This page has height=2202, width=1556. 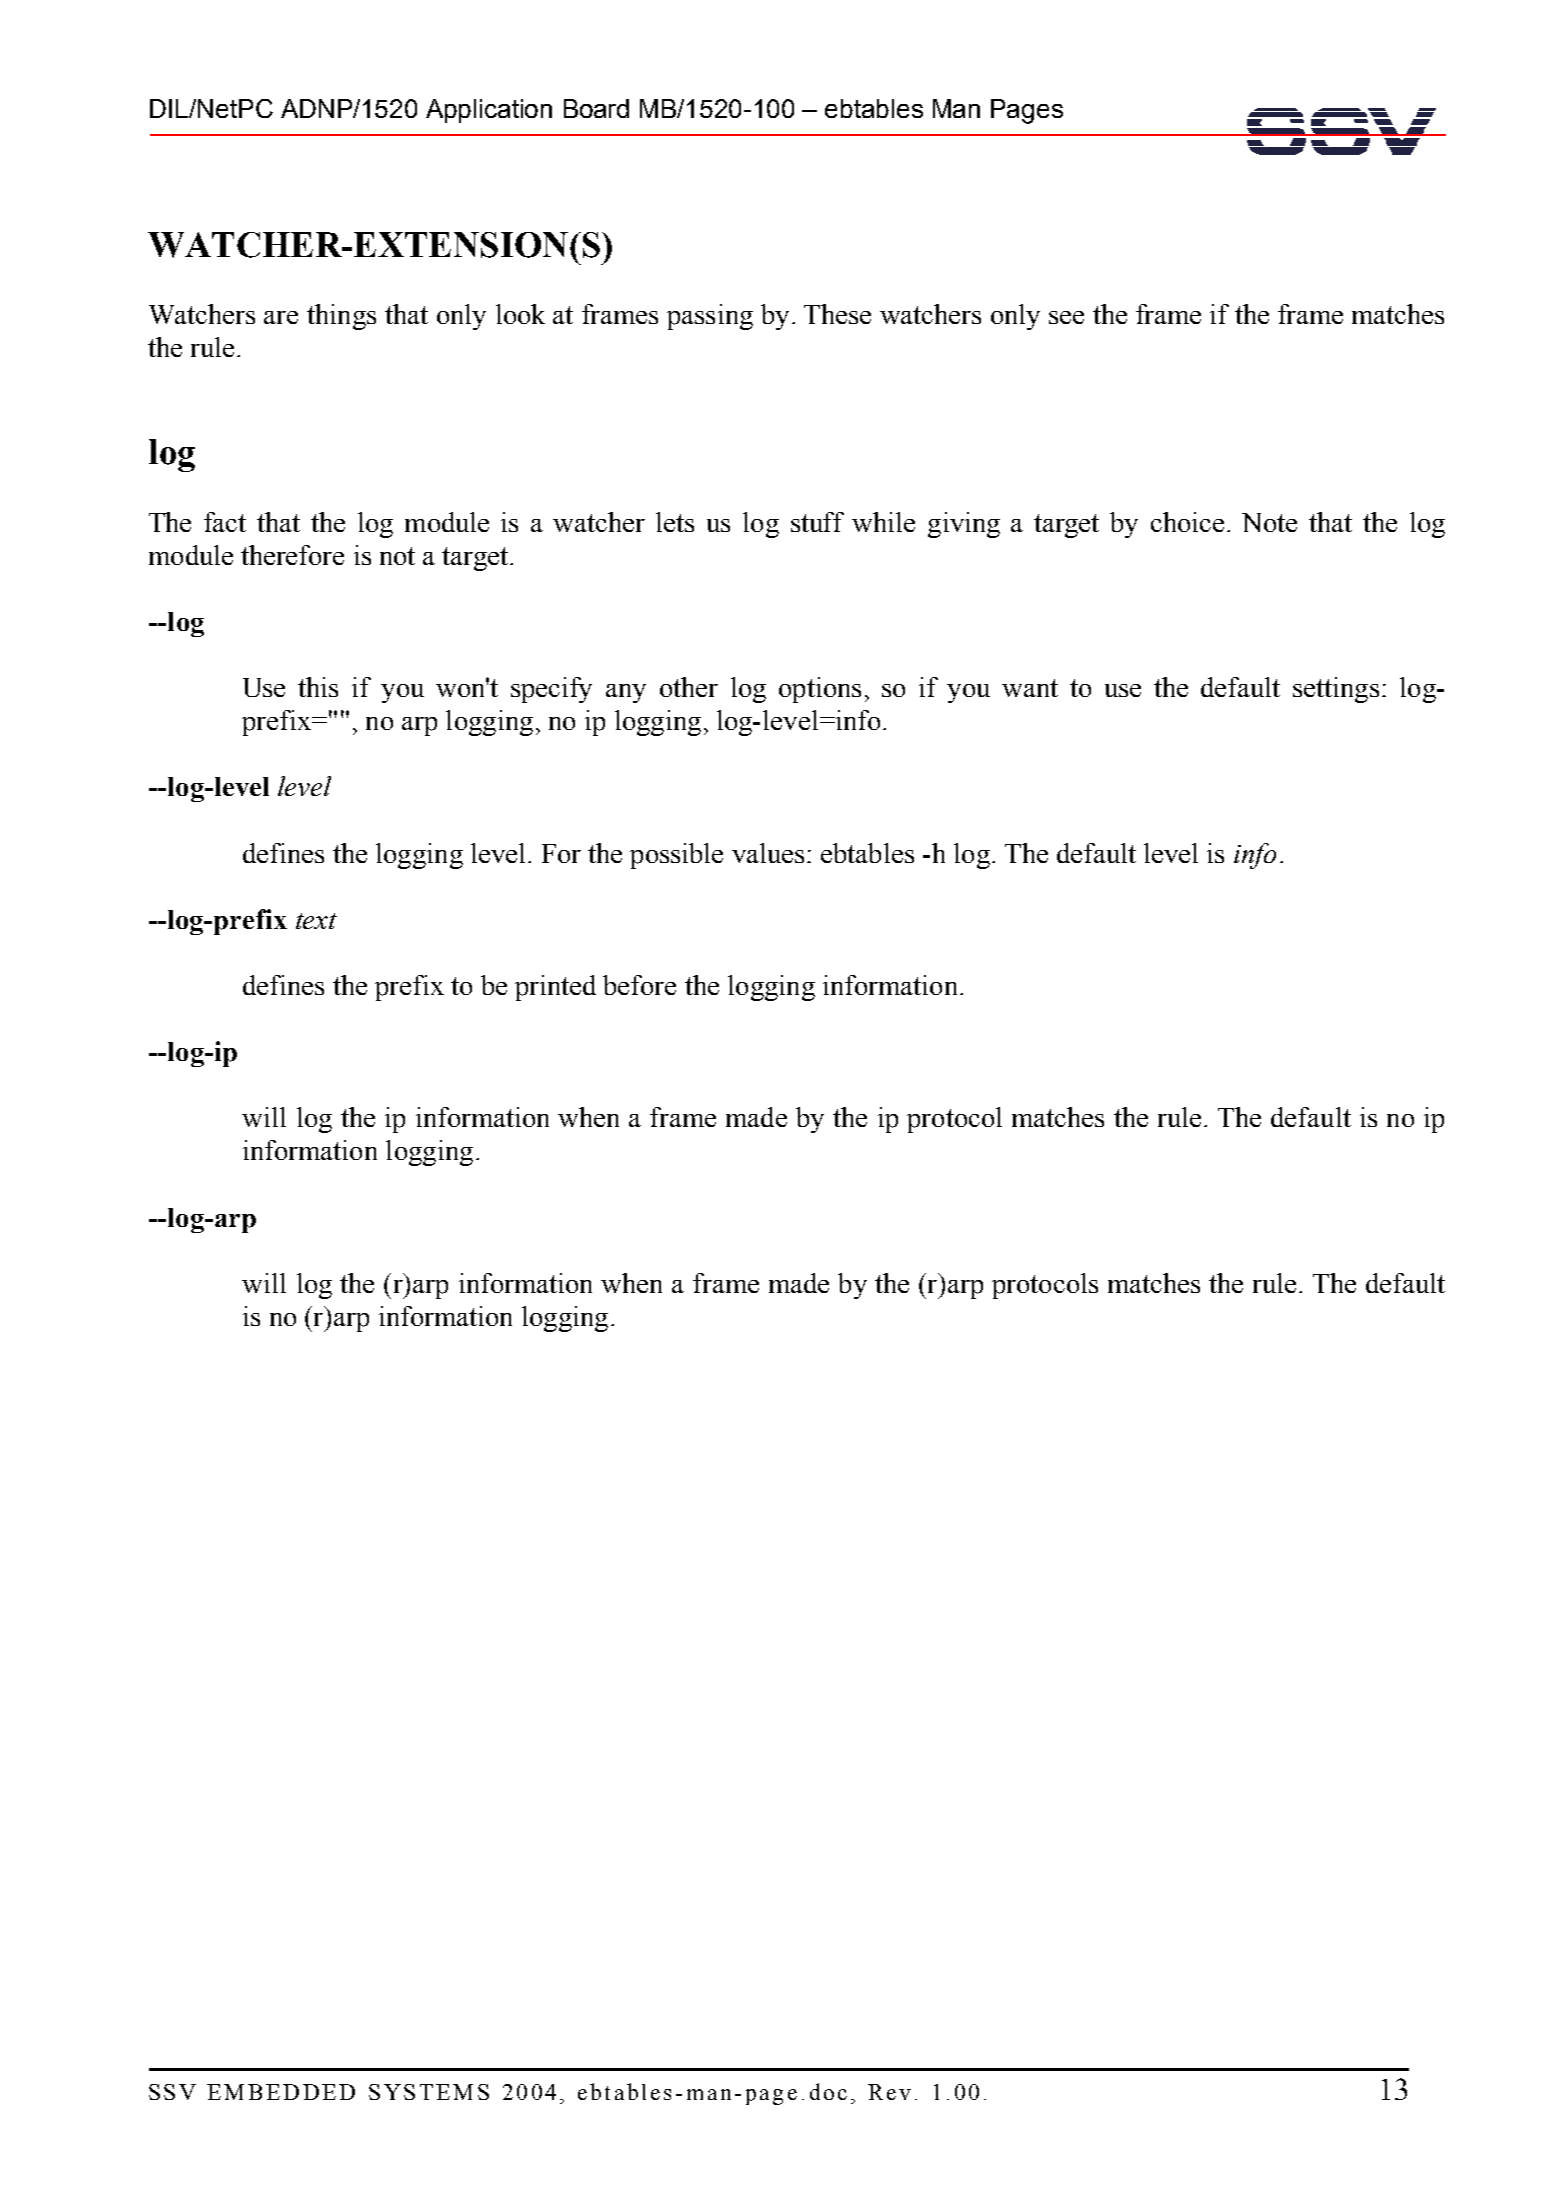 I want to click on Application, so click(x=489, y=111).
